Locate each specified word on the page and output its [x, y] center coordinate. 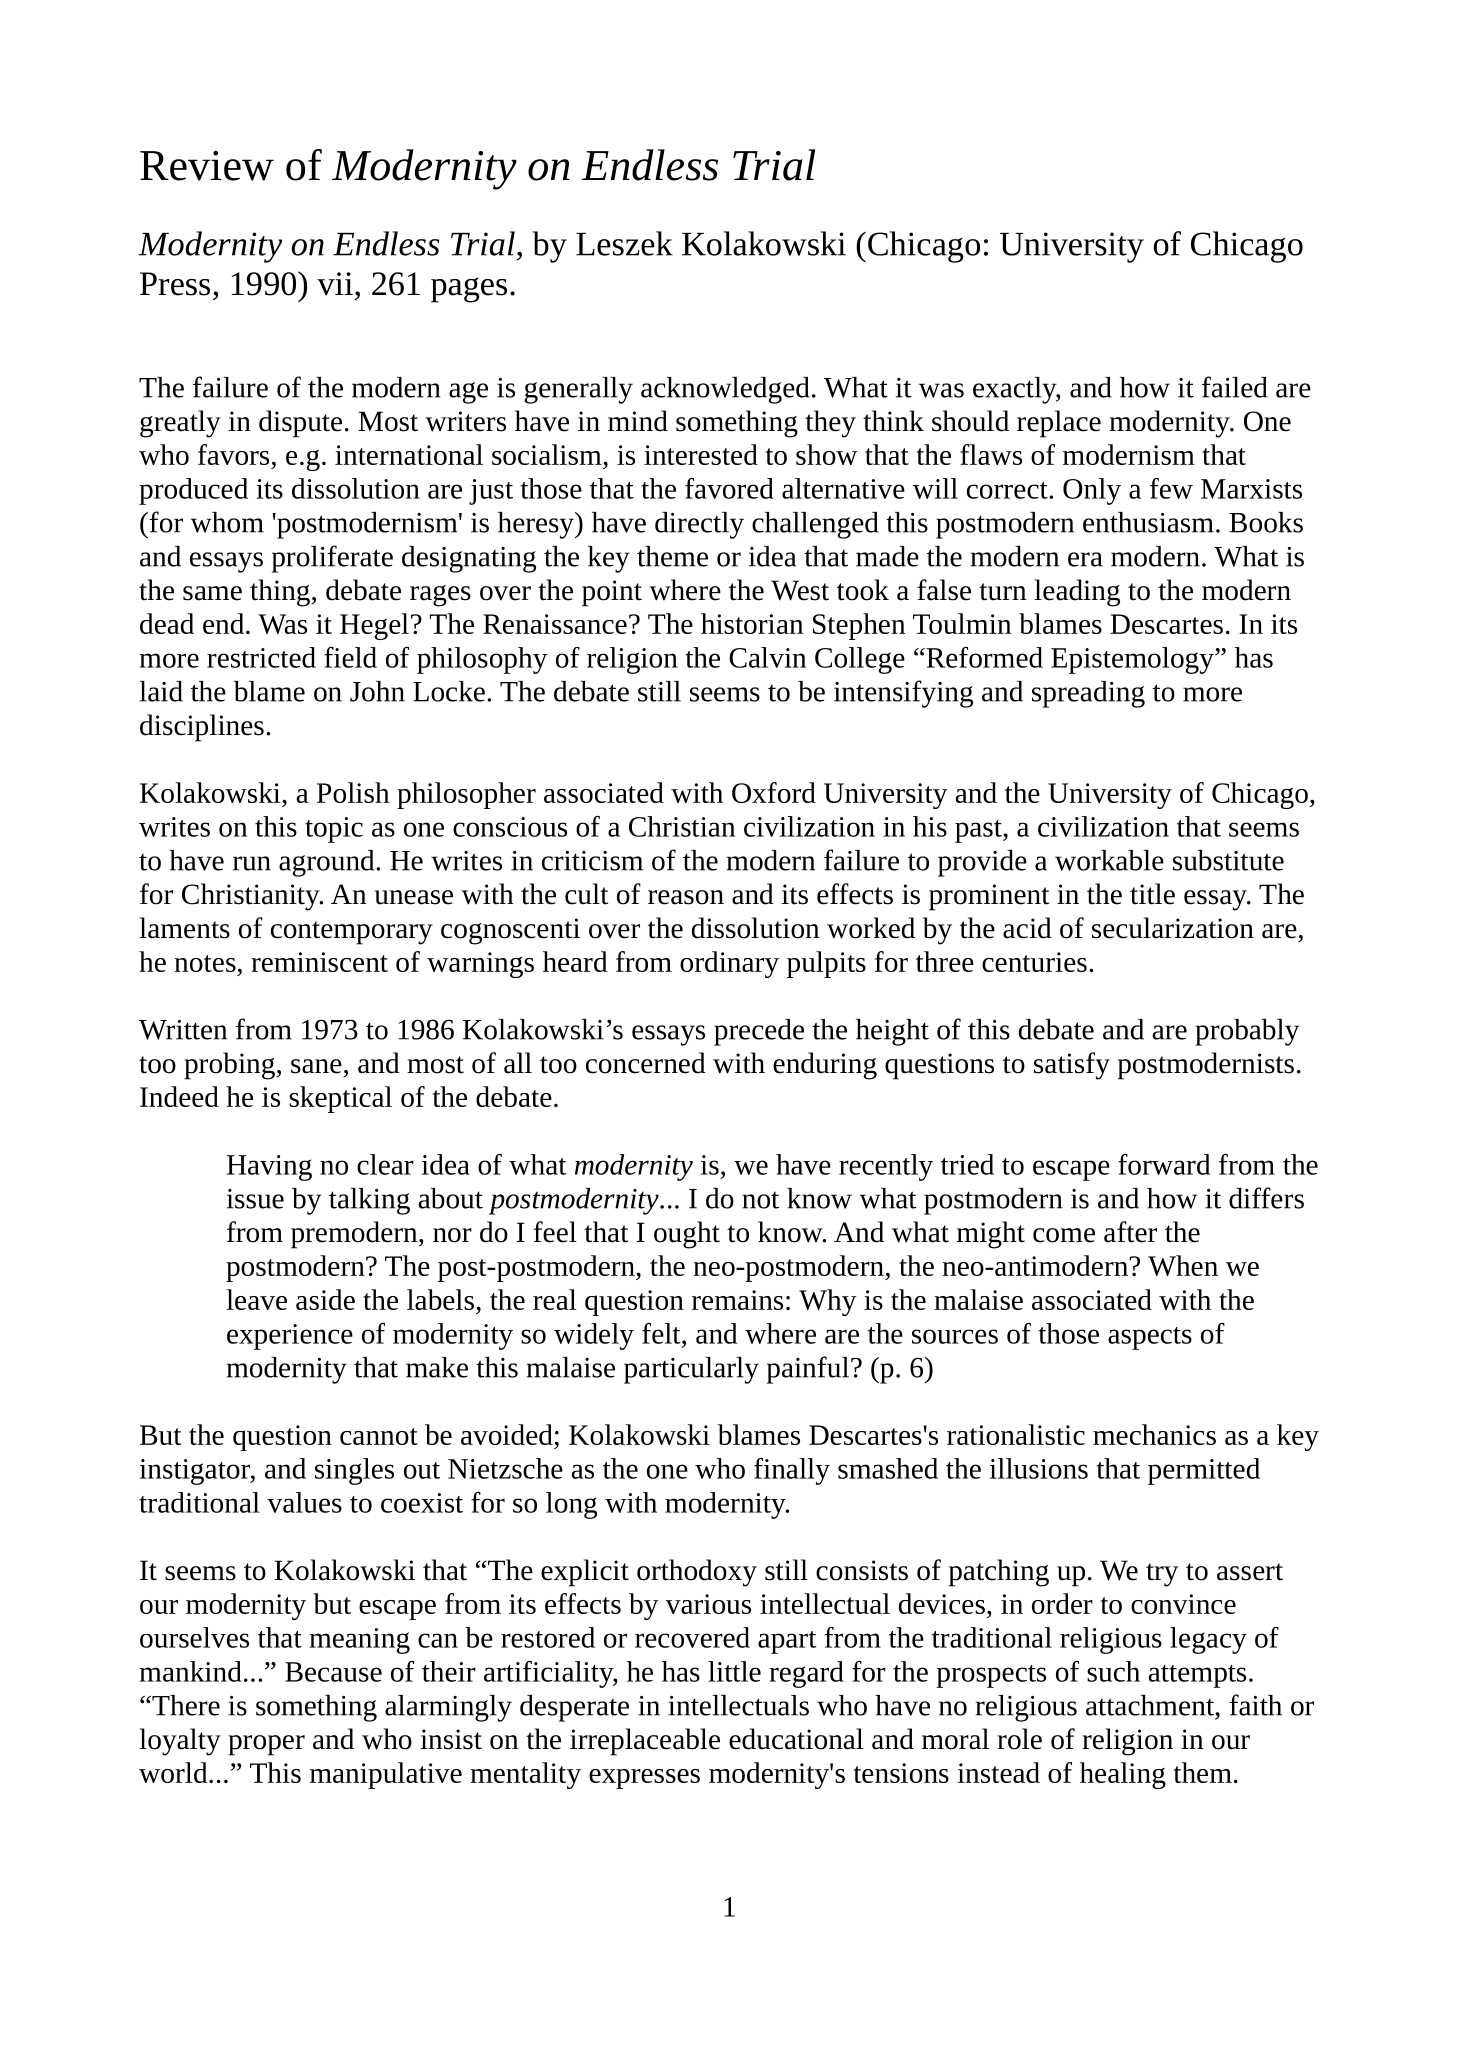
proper [266, 1745]
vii [335, 284]
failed [1235, 387]
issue [255, 1199]
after [1130, 1232]
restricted [261, 657]
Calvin [767, 657]
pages [469, 290]
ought [687, 1235]
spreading [1088, 694]
